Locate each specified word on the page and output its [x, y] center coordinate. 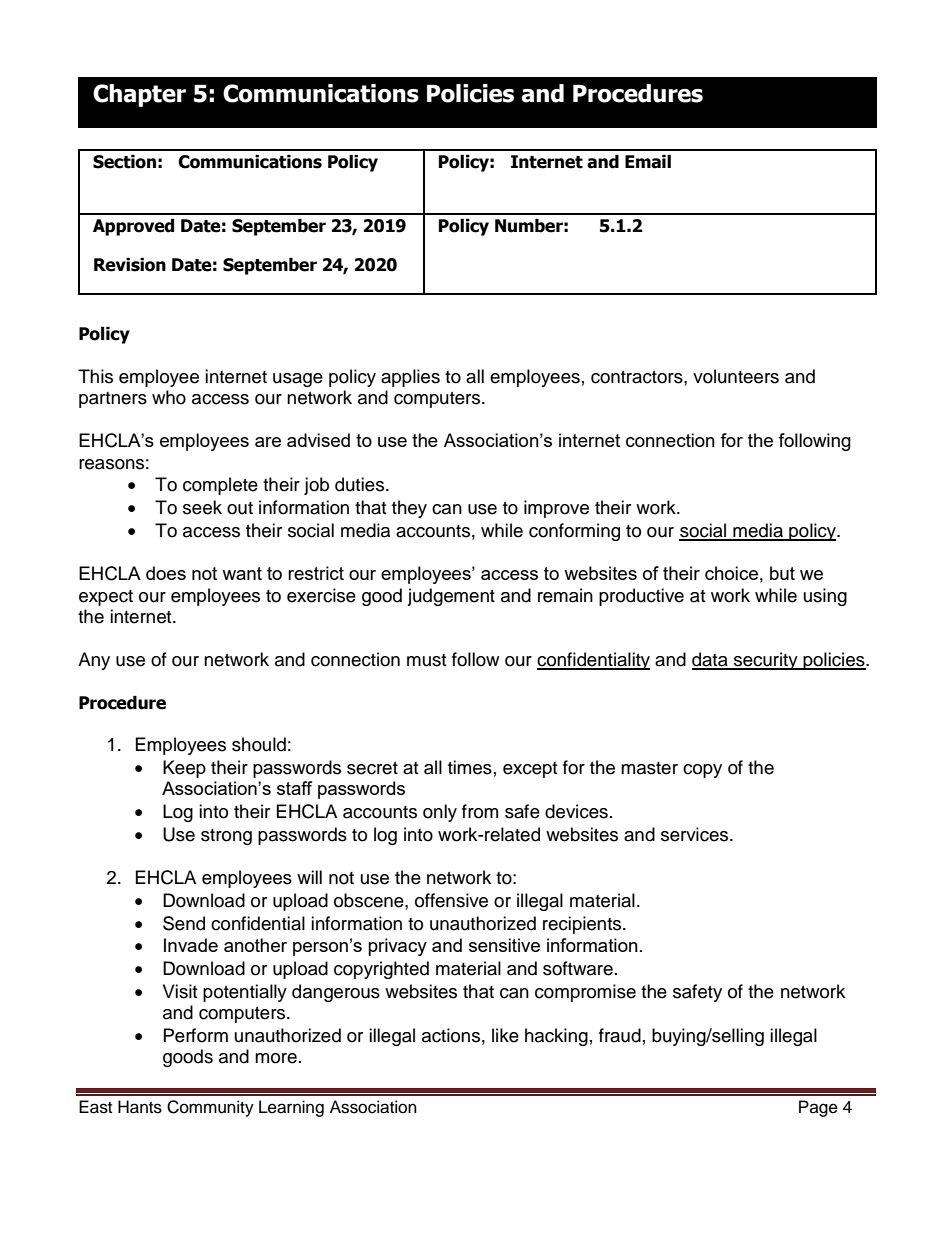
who [169, 397]
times [470, 767]
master [649, 768]
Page [818, 1108]
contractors [638, 377]
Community [210, 1108]
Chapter [139, 95]
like [505, 1035]
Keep [184, 769]
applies [410, 378]
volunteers [736, 376]
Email [648, 162]
